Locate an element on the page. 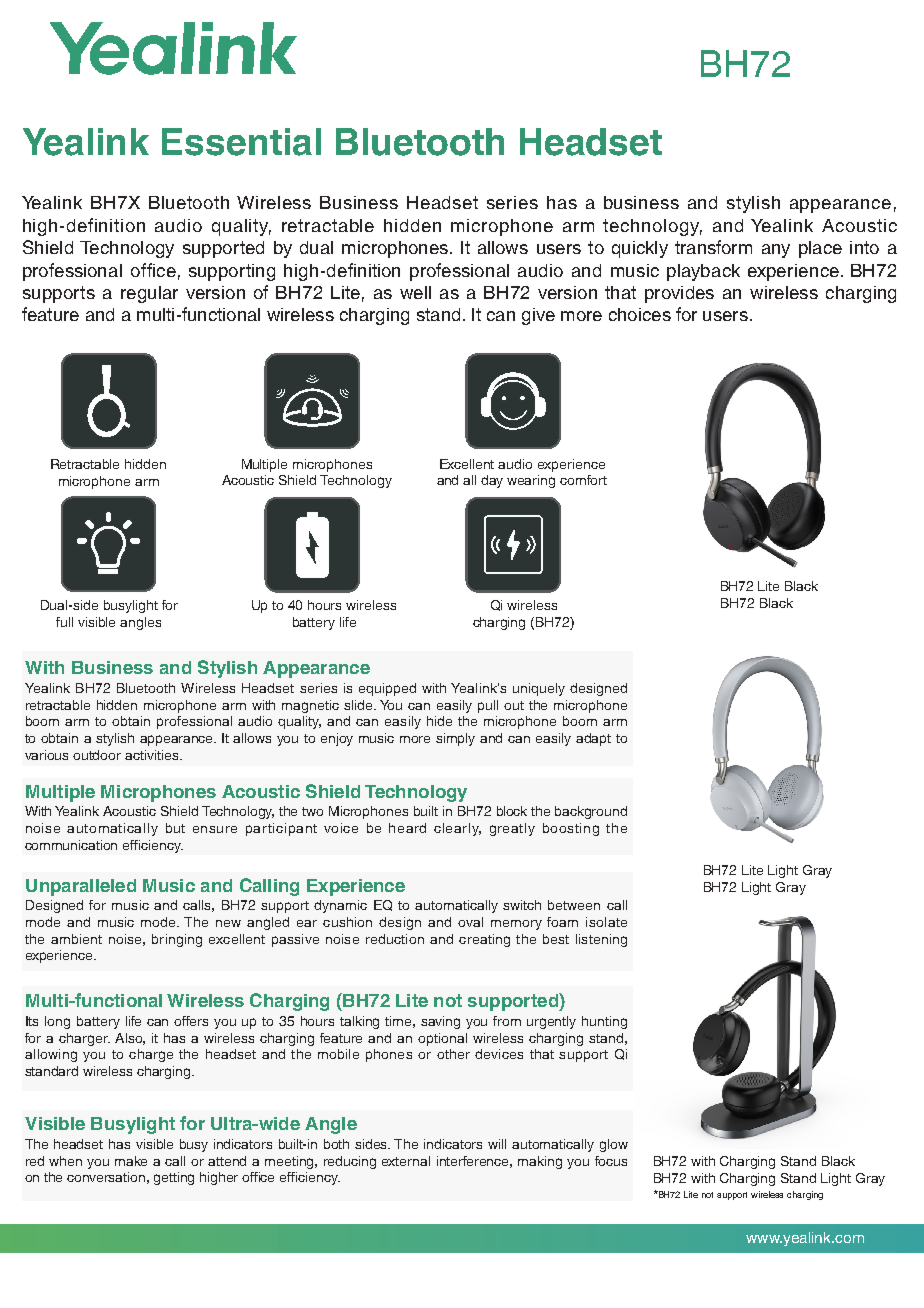  equipped is located at coordinates (387, 689).
